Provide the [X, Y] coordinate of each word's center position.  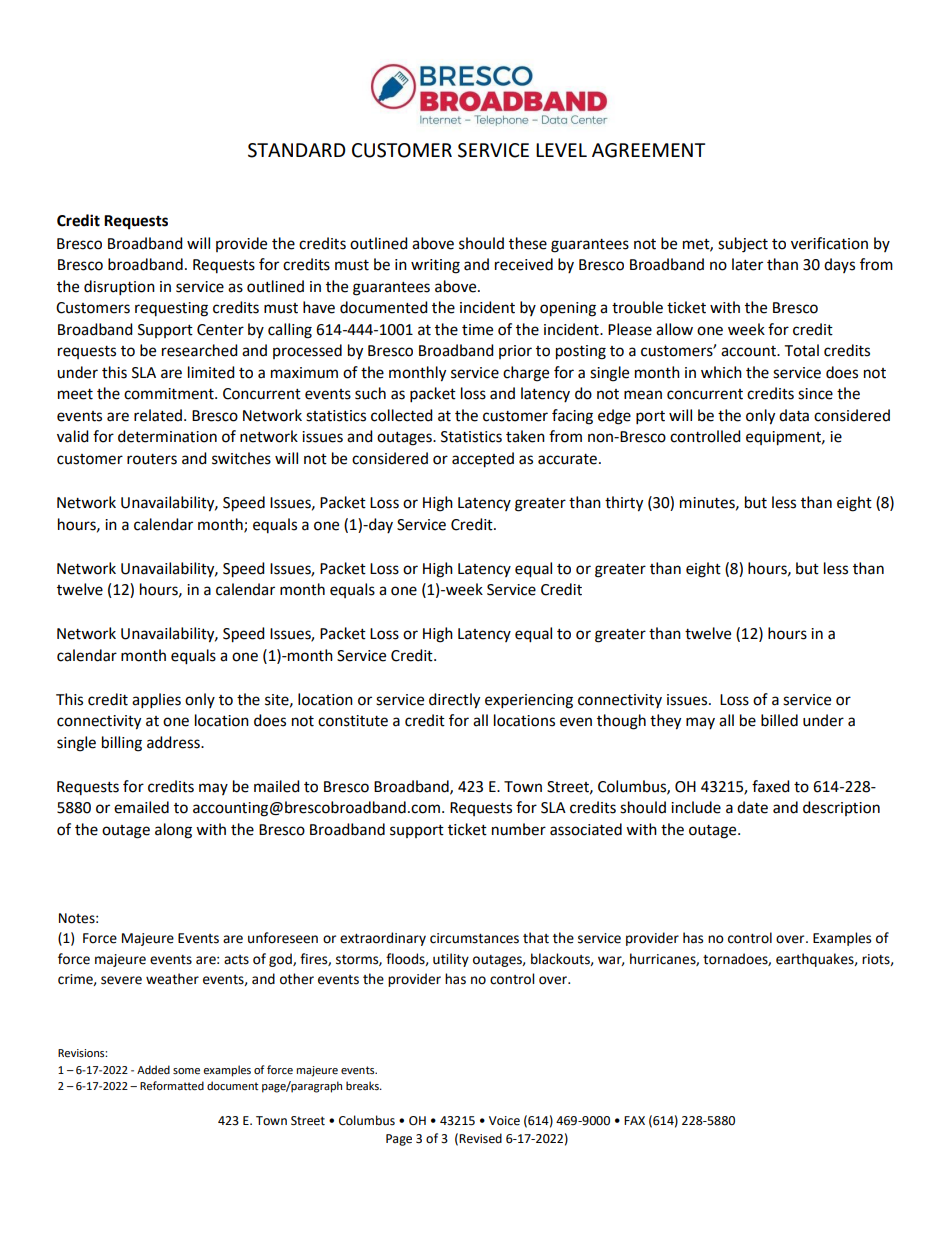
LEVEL [561, 150]
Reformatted [172, 1086]
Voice [504, 1121]
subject [743, 245]
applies [156, 701]
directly [454, 701]
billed [779, 720]
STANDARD [297, 150]
